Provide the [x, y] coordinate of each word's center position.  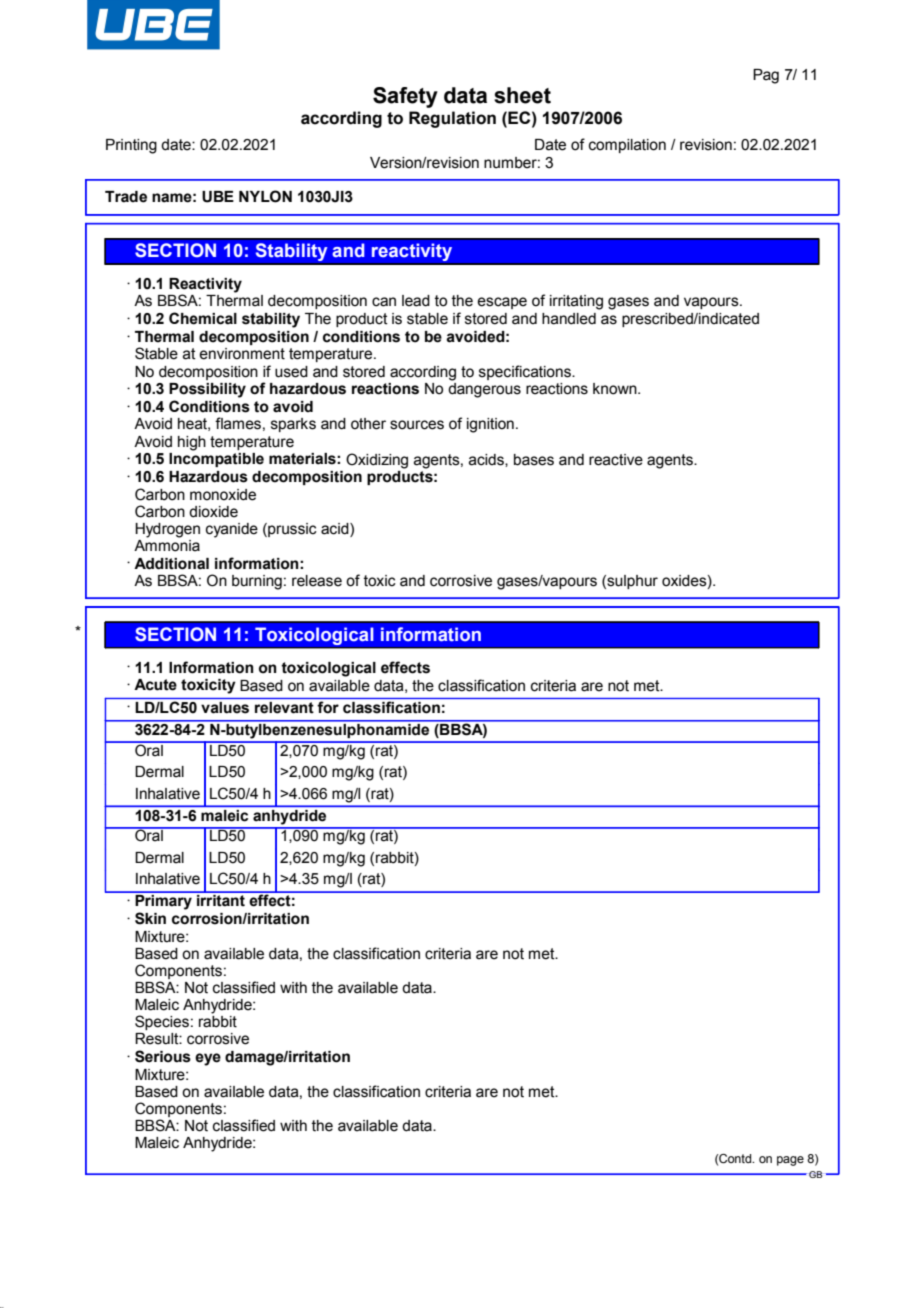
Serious [163, 1056]
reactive [616, 460]
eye [208, 1059]
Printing [131, 146]
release [317, 581]
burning [257, 582]
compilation [627, 146]
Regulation [452, 119]
